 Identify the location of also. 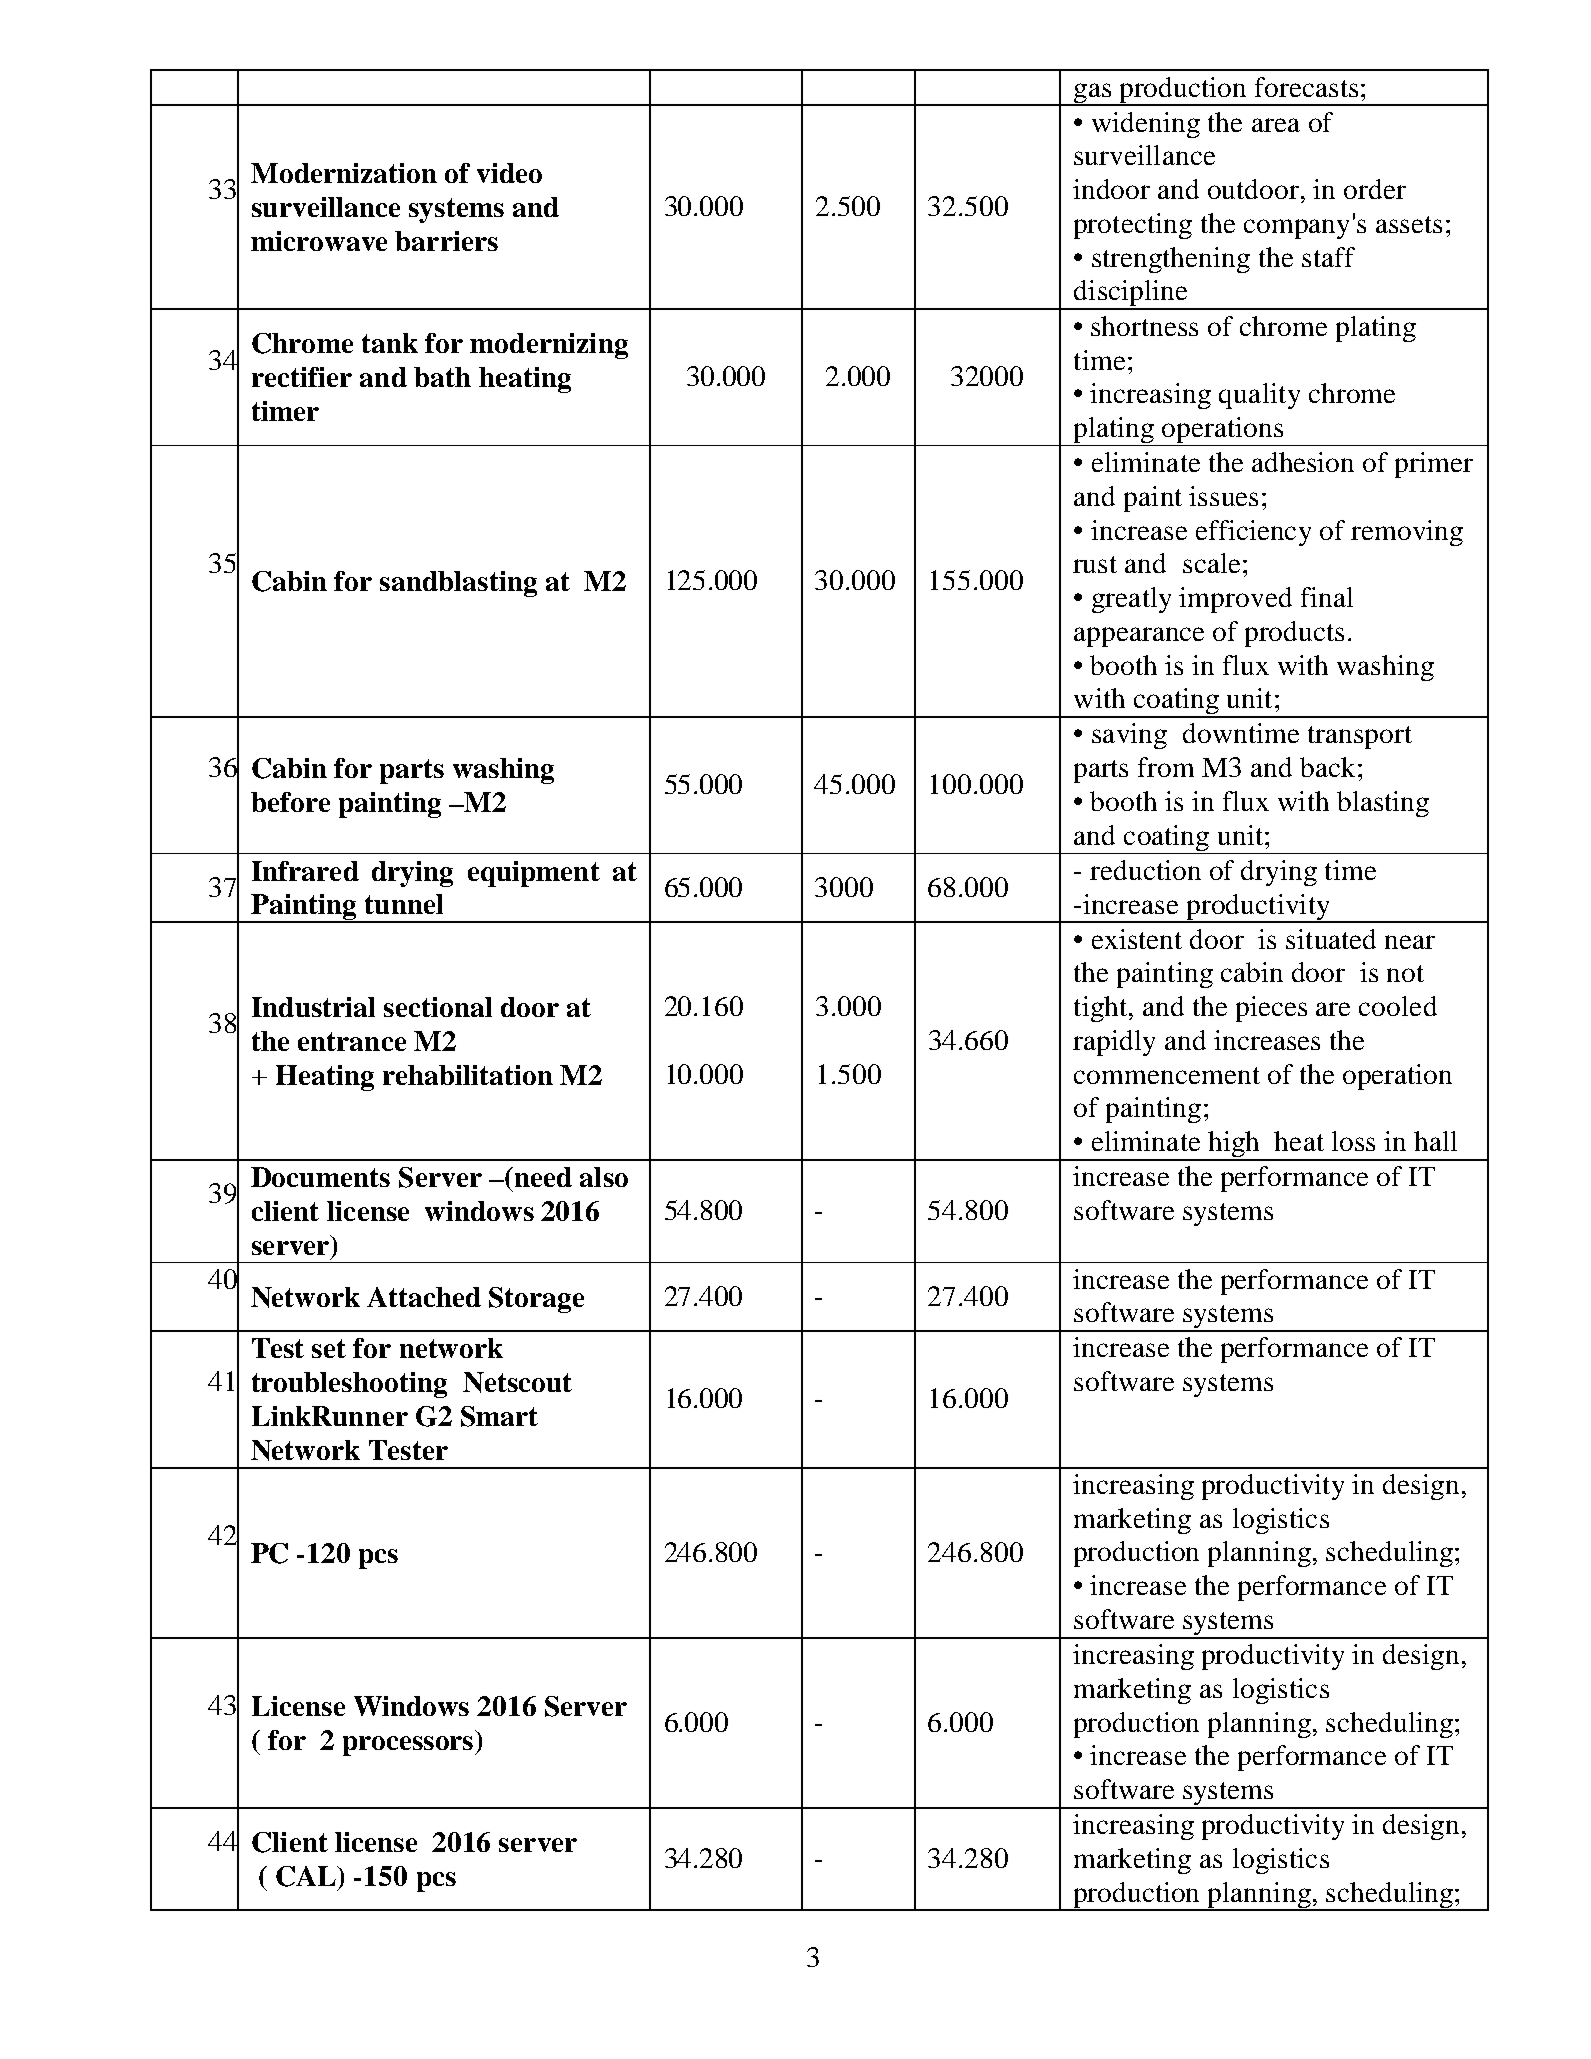
(604, 1177).
